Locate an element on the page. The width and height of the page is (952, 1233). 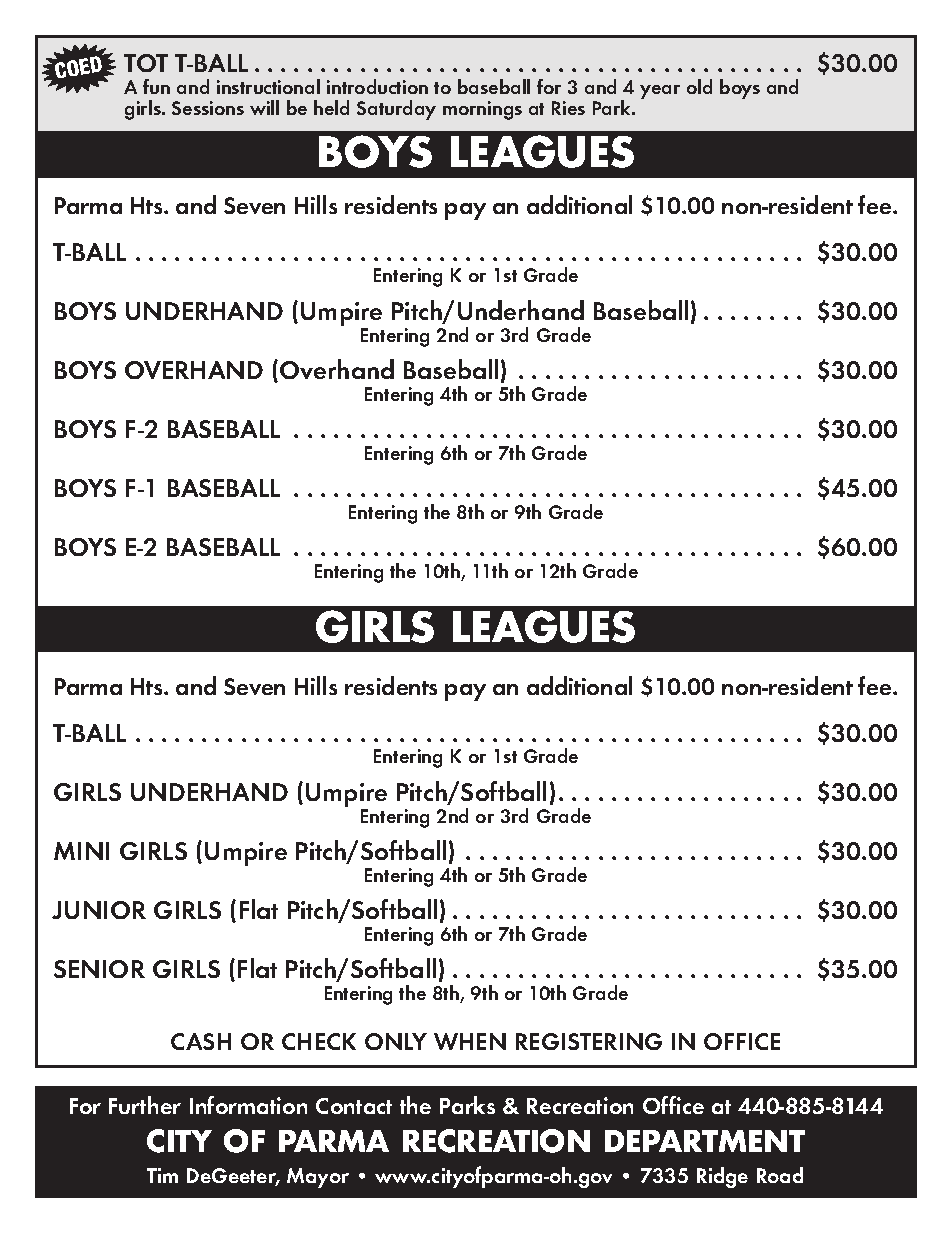
old is located at coordinates (699, 86).
